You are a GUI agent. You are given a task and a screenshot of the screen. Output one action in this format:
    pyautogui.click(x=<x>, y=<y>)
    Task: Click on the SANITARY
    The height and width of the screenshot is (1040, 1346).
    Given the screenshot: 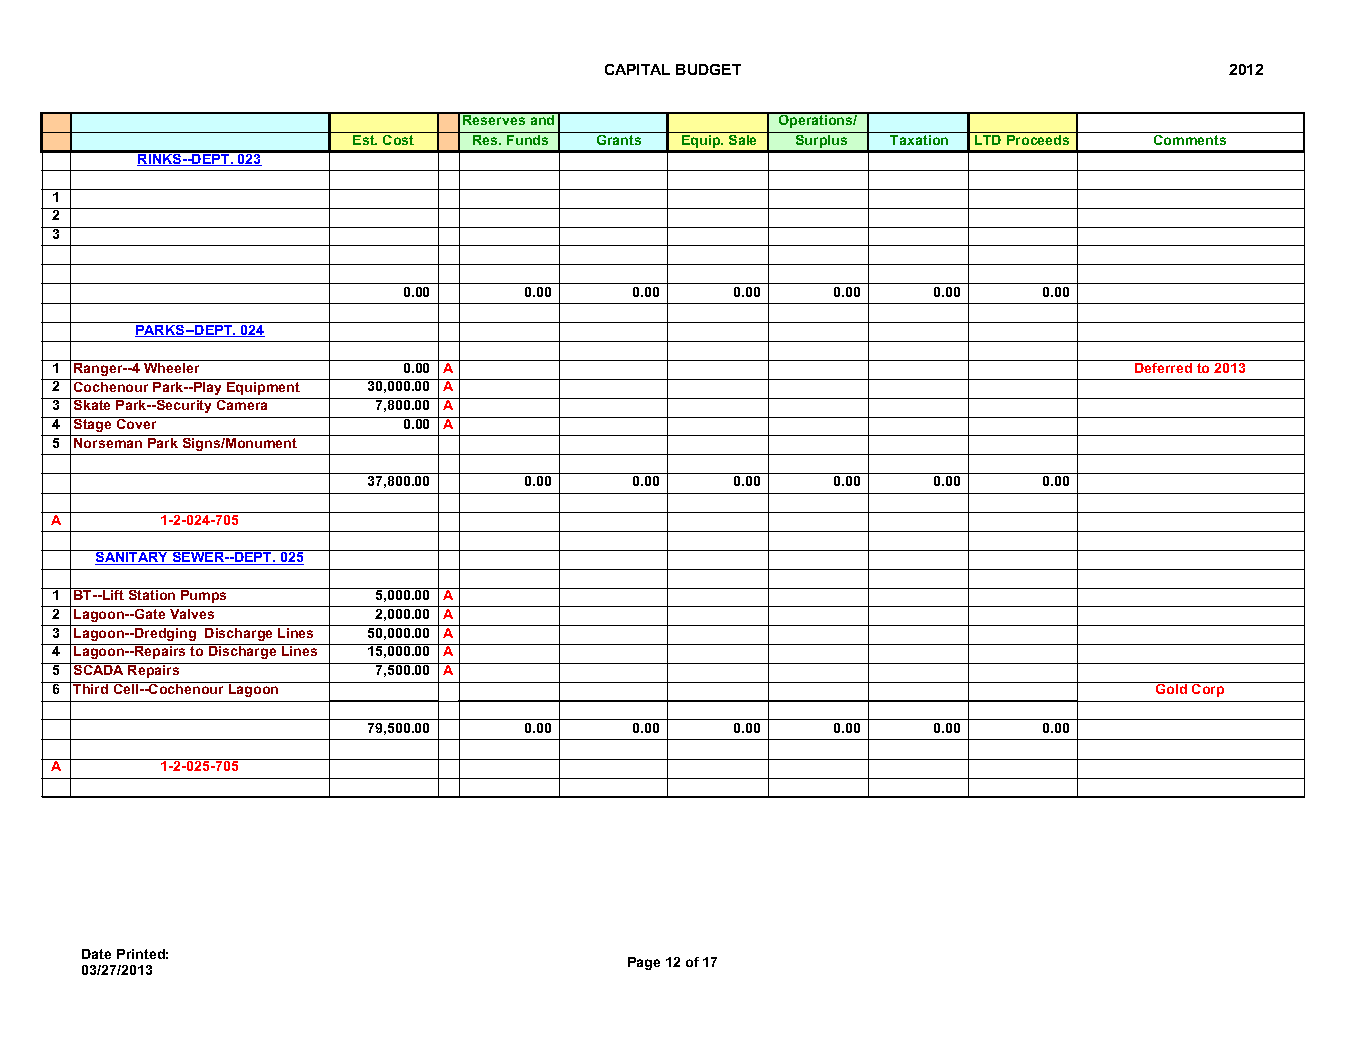 What is the action you would take?
    pyautogui.click(x=132, y=557)
